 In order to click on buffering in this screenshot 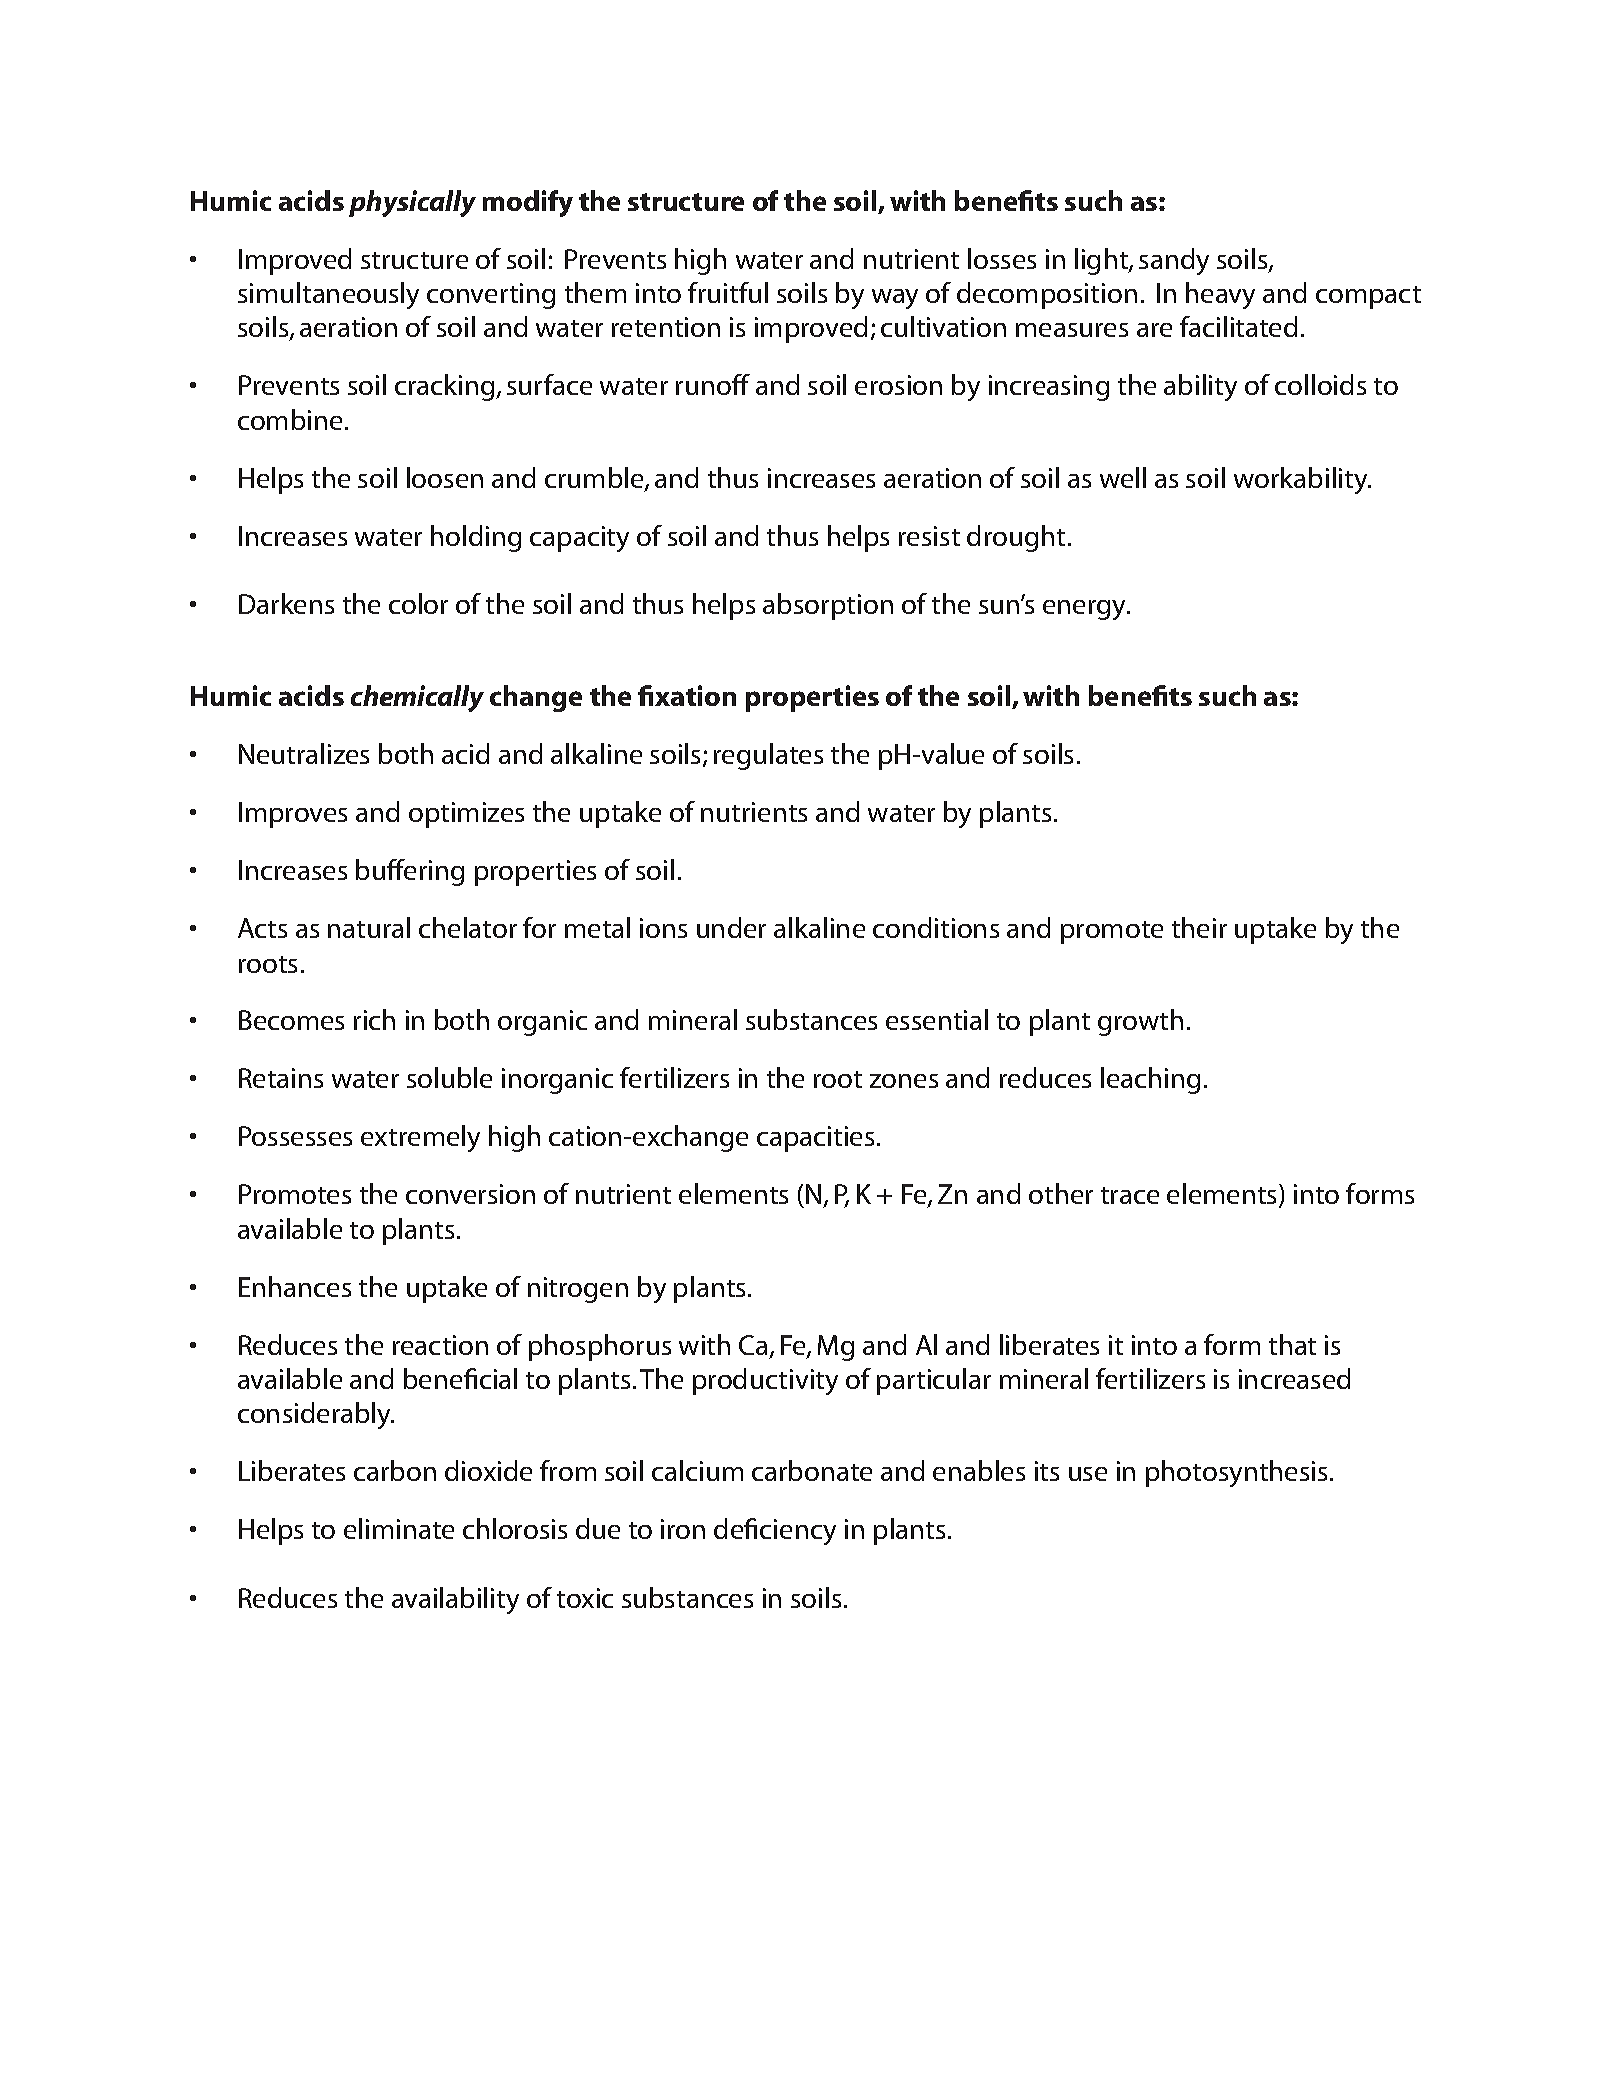, I will do `click(410, 872)`.
